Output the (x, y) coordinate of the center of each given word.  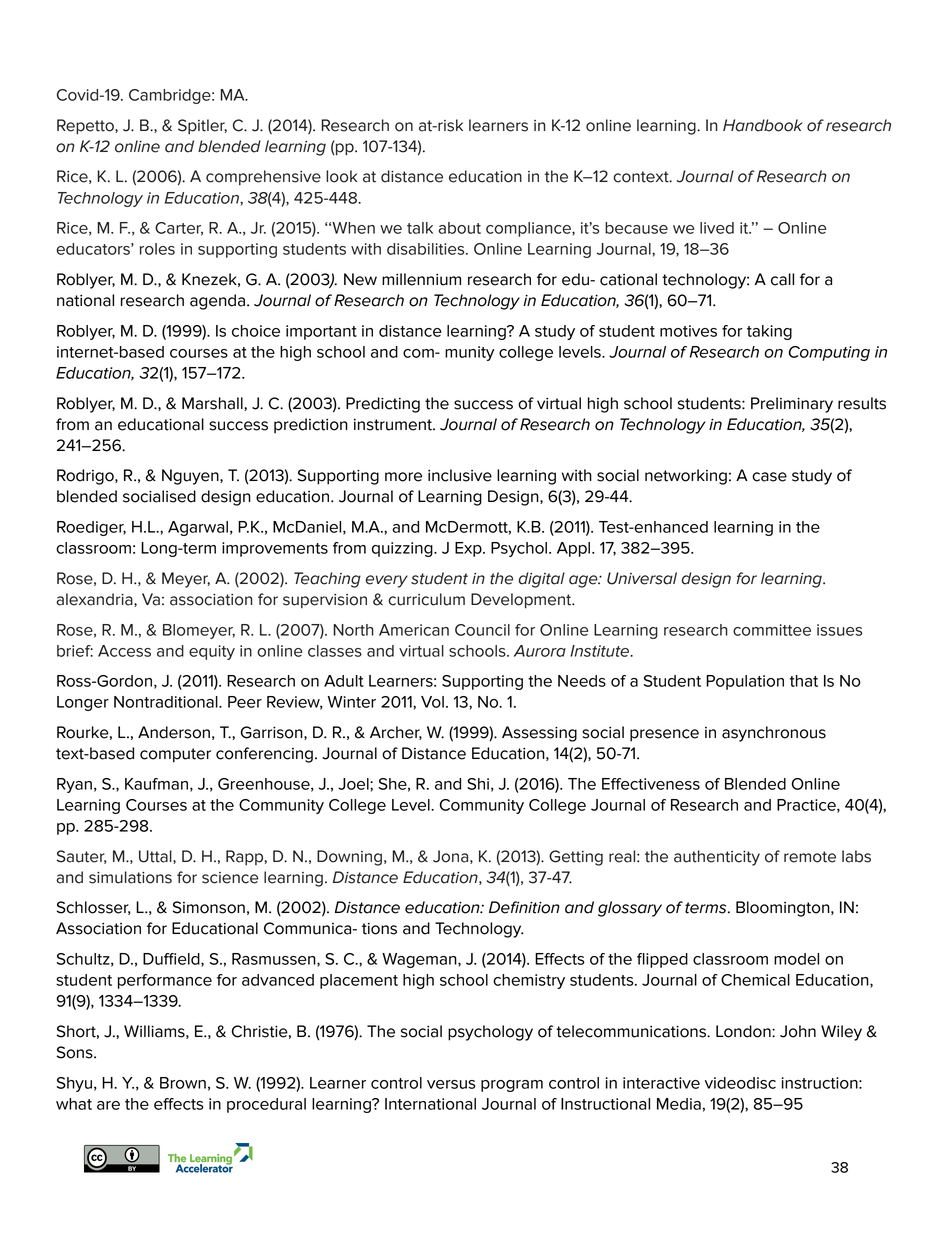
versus (451, 1084)
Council (482, 630)
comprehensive (263, 178)
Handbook (763, 125)
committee (772, 630)
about (460, 228)
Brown (183, 1083)
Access (124, 651)
